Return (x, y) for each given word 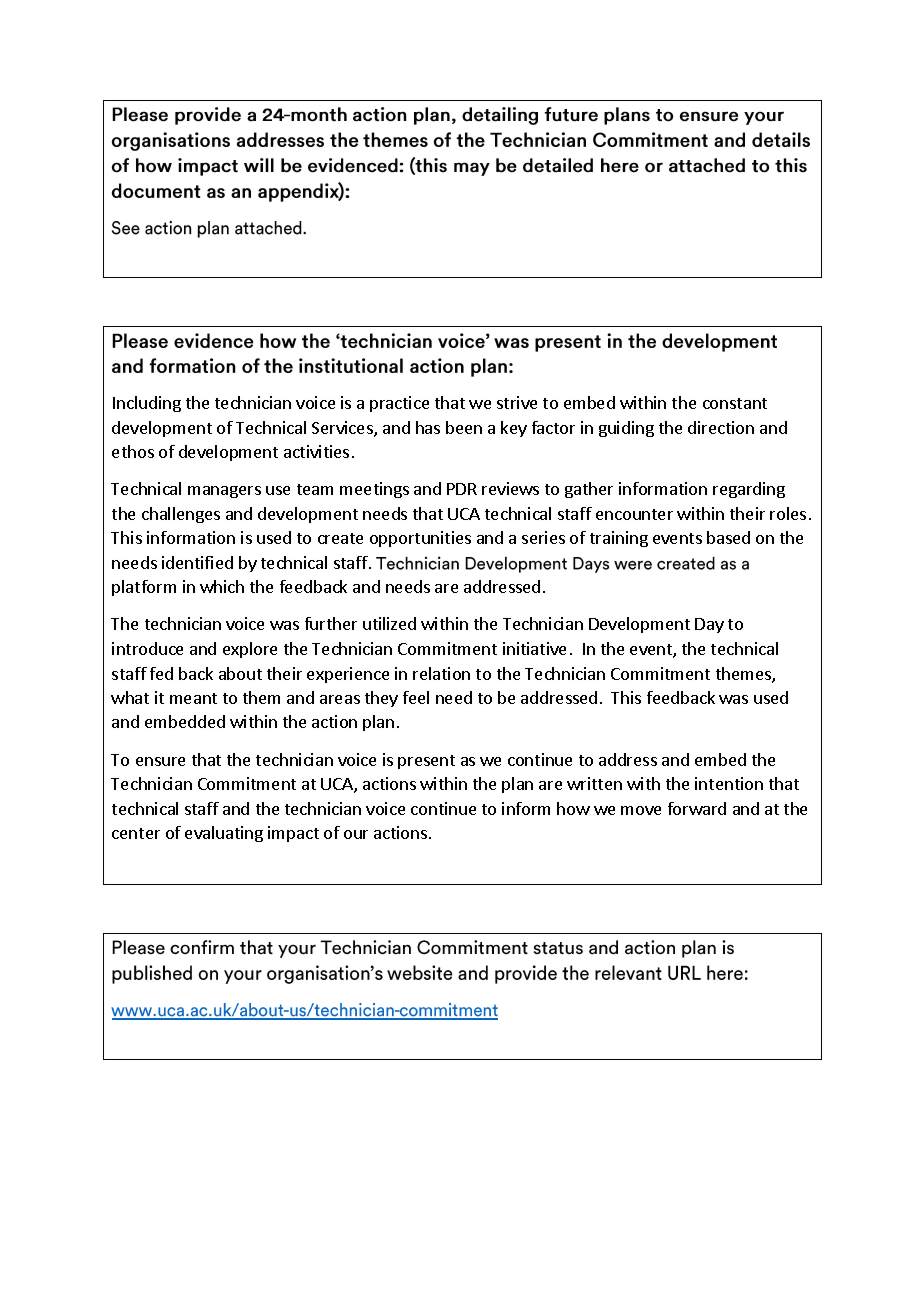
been (464, 427)
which (222, 586)
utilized (389, 623)
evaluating (224, 834)
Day (709, 625)
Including (147, 404)
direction (721, 427)
